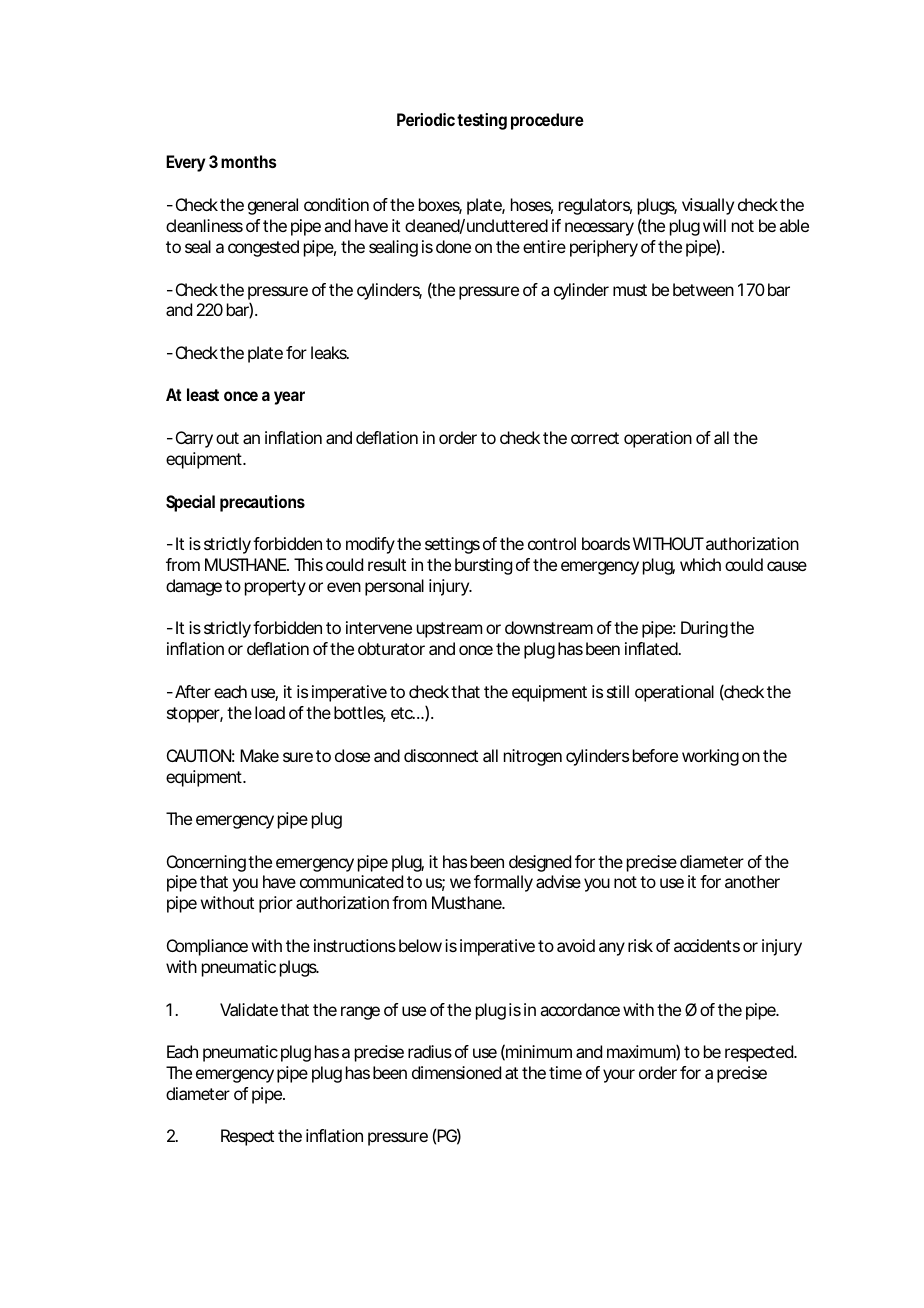 The image size is (924, 1308). What do you see at coordinates (275, 588) in the document?
I see `property` at bounding box center [275, 588].
